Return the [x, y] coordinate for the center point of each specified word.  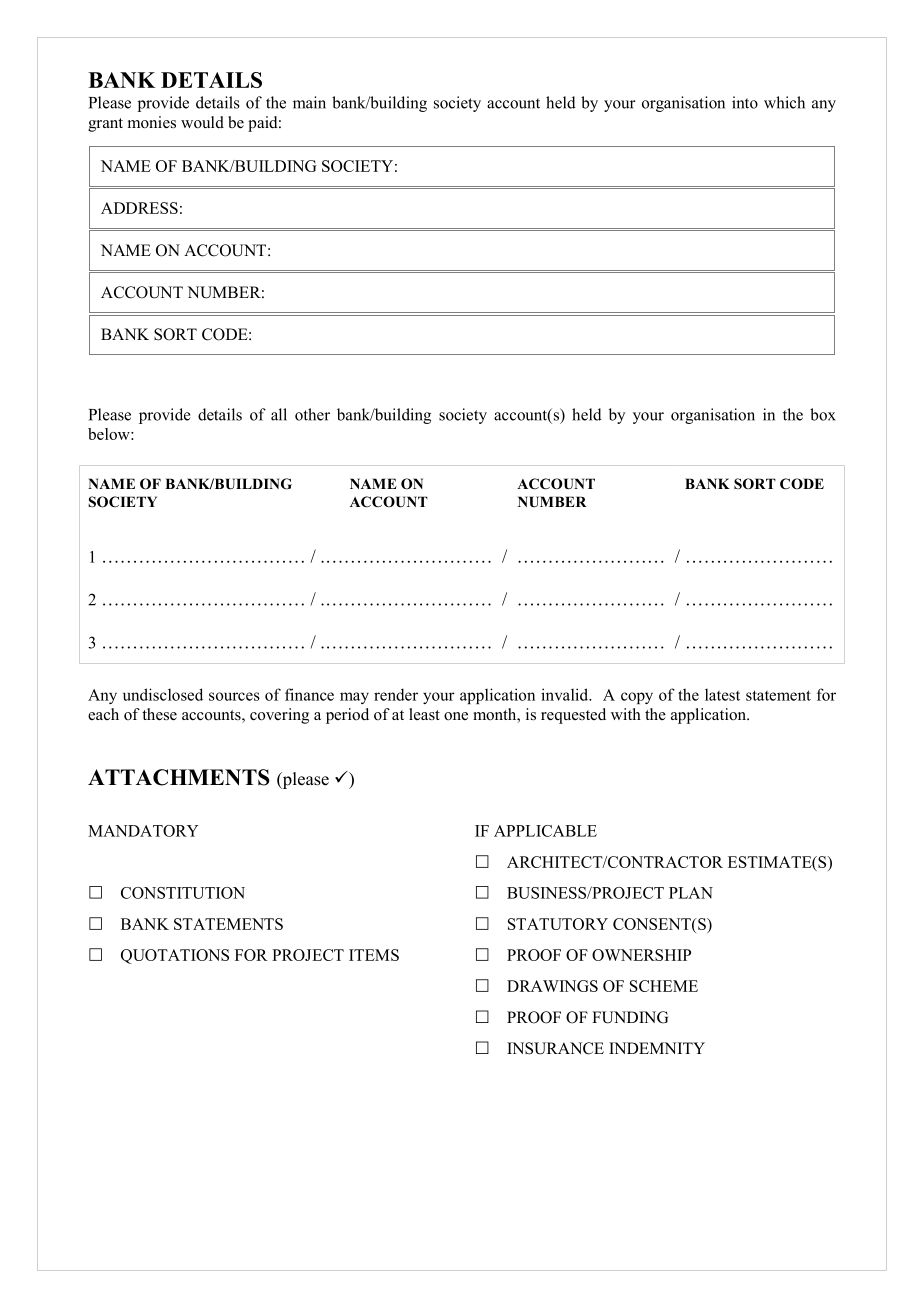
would [202, 122]
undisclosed [163, 694]
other [312, 414]
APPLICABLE [545, 831]
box [823, 414]
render [396, 694]
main [309, 102]
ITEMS [374, 955]
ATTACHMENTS [179, 777]
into [745, 102]
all [279, 414]
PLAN [691, 893]
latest [722, 695]
